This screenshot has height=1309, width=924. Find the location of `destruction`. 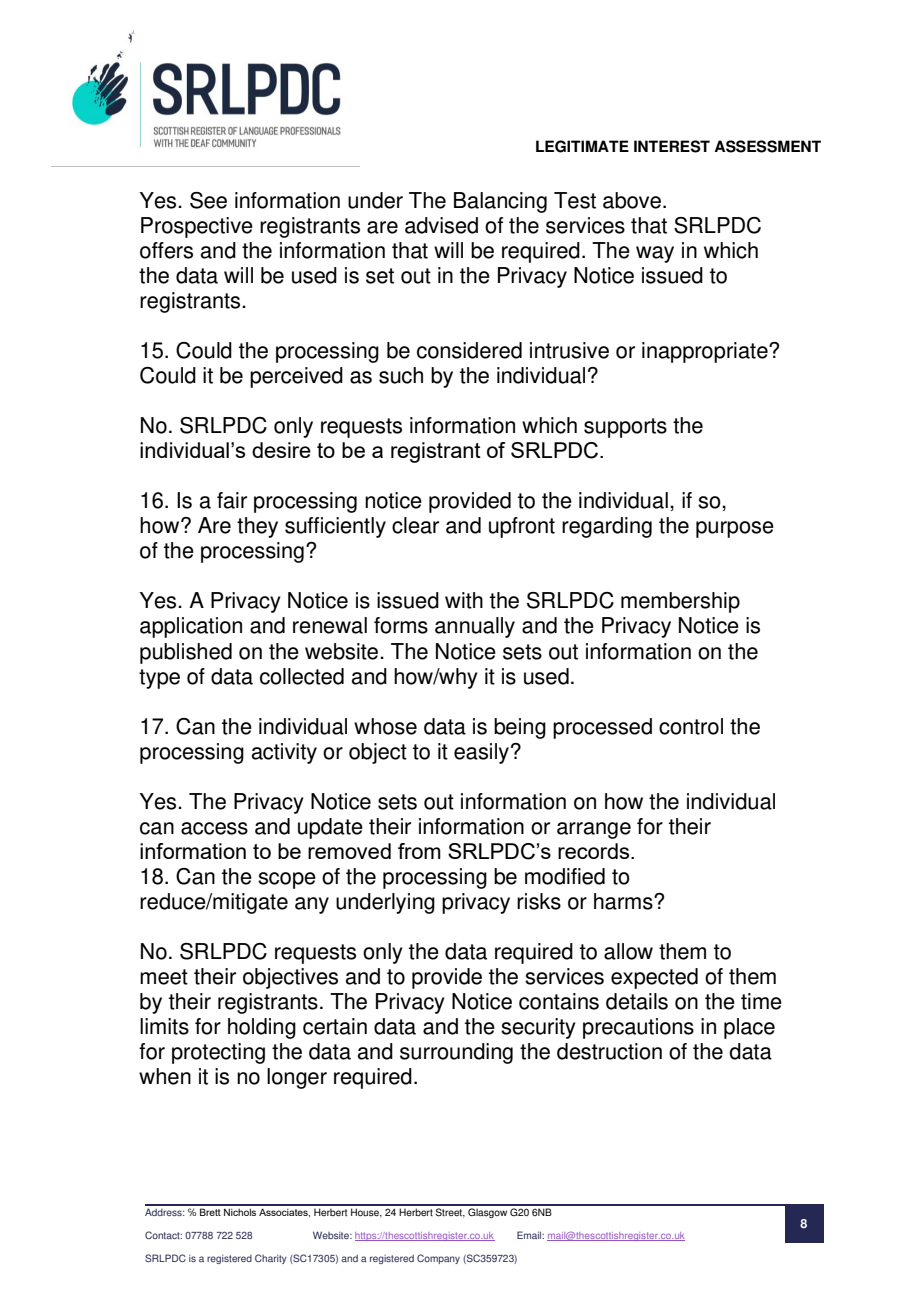

destruction is located at coordinates (609, 1051).
